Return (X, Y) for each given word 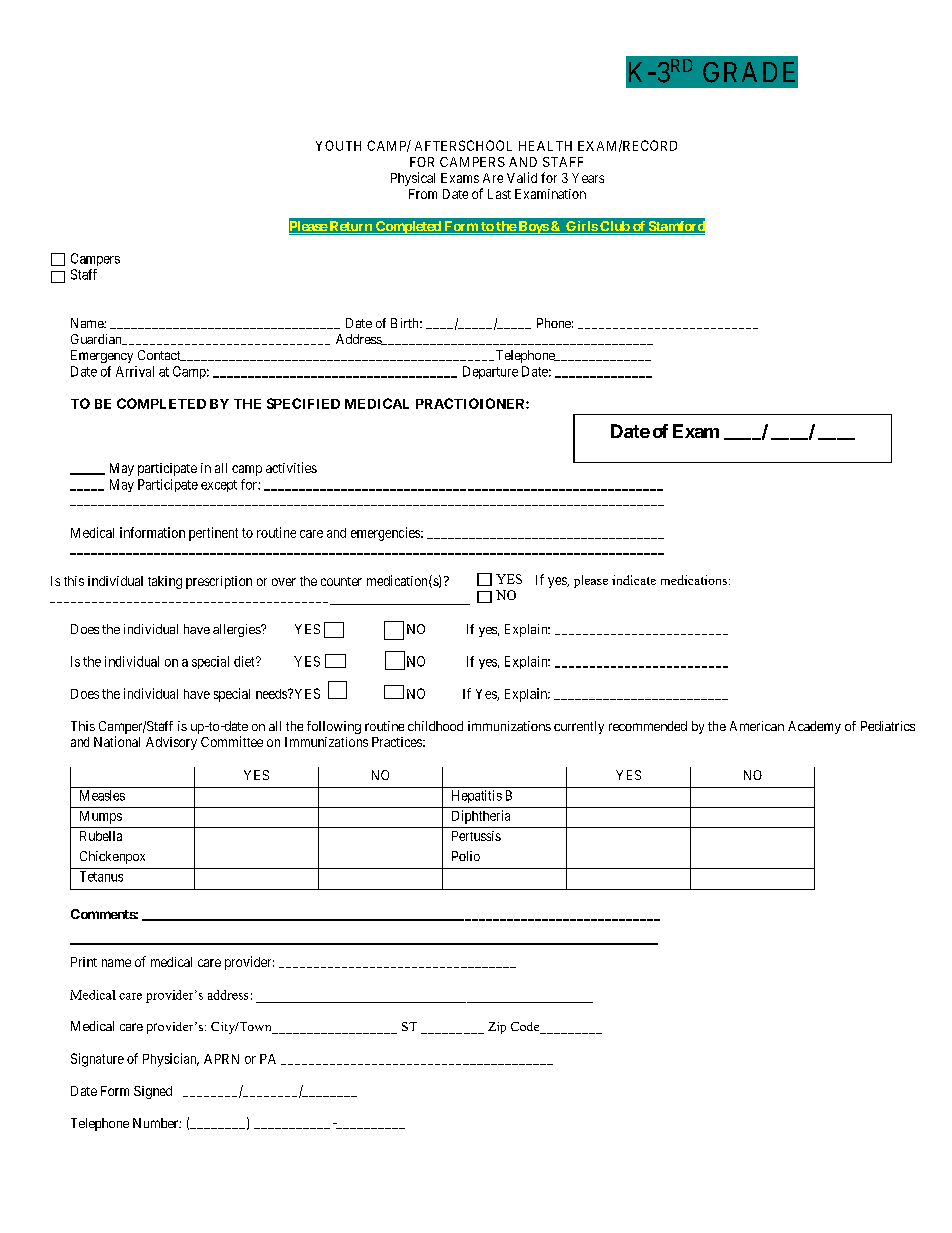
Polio (466, 856)
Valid (522, 177)
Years (588, 178)
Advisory (171, 743)
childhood (435, 726)
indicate (634, 580)
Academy (814, 727)
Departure (490, 372)
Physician (171, 1060)
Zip (497, 1028)
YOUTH (338, 145)
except (219, 486)
